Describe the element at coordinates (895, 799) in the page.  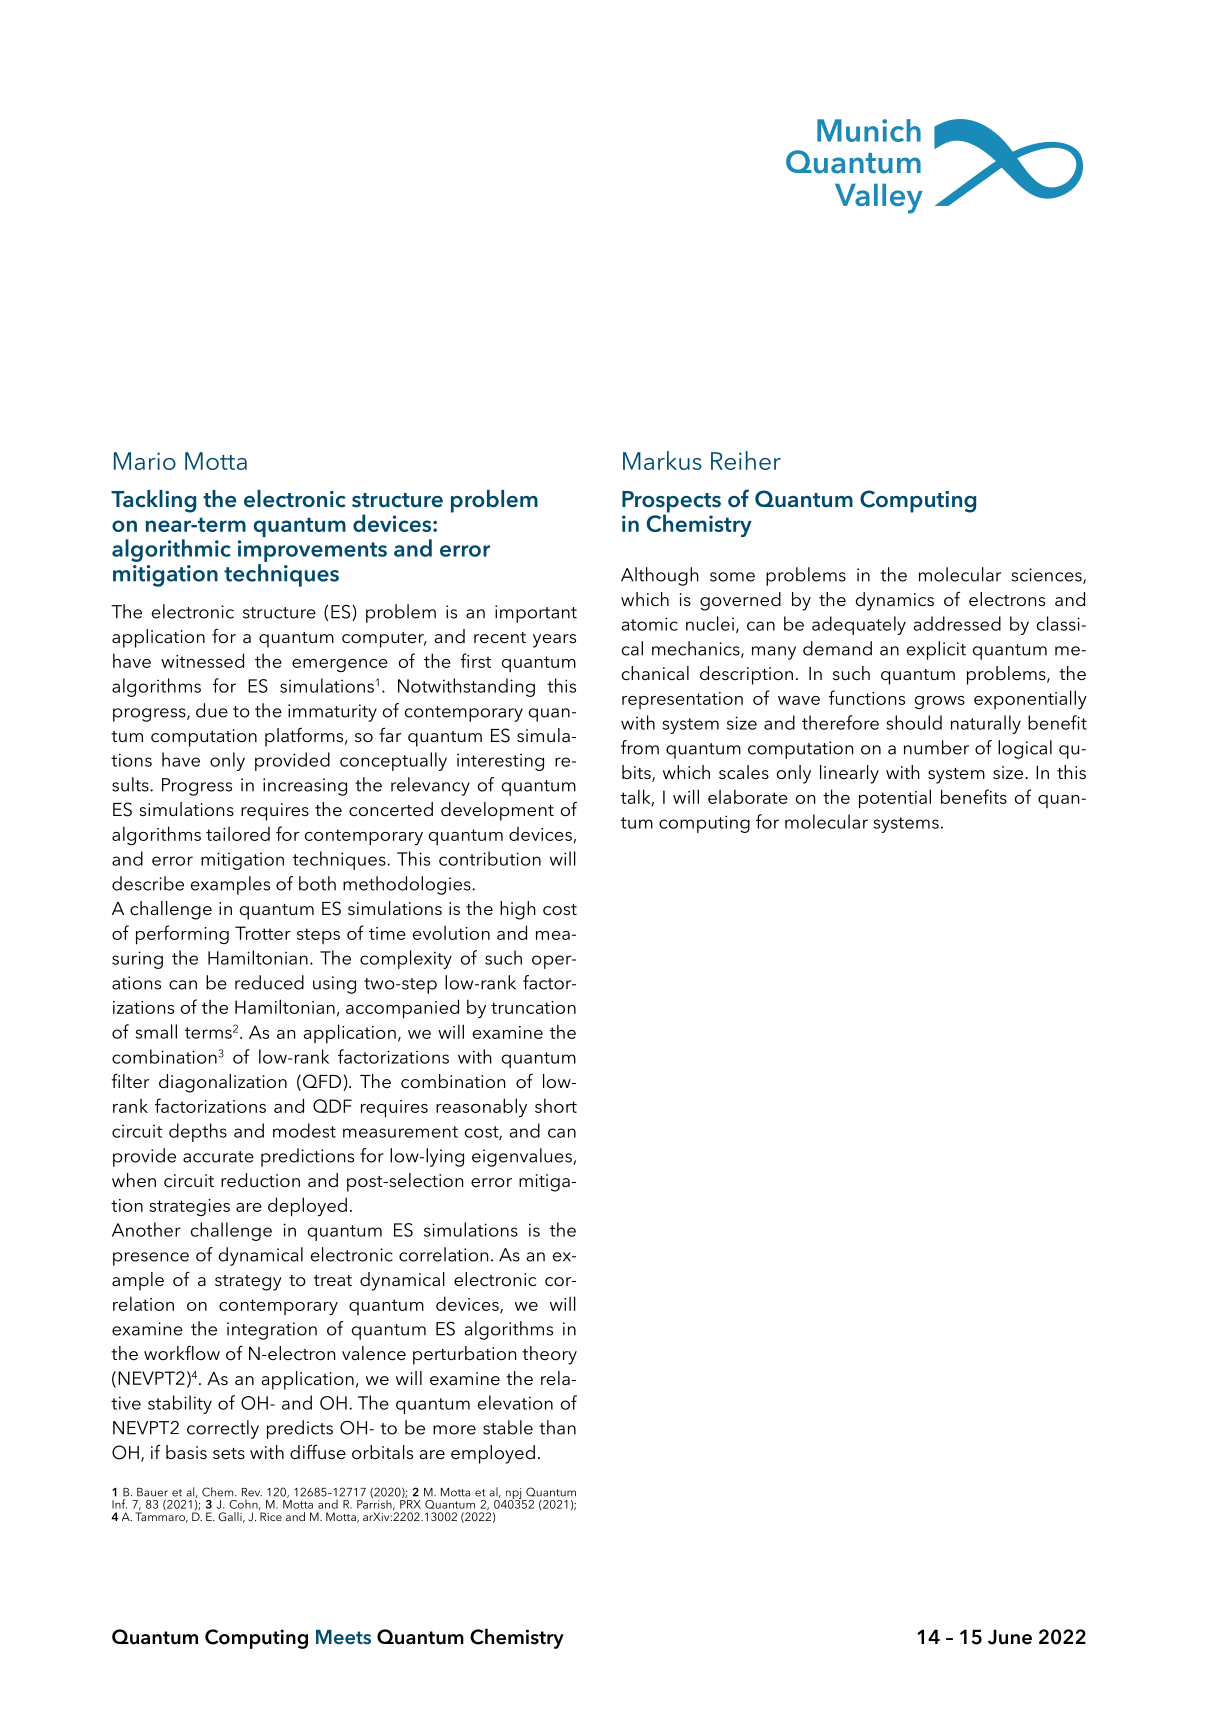
I see `potential` at that location.
